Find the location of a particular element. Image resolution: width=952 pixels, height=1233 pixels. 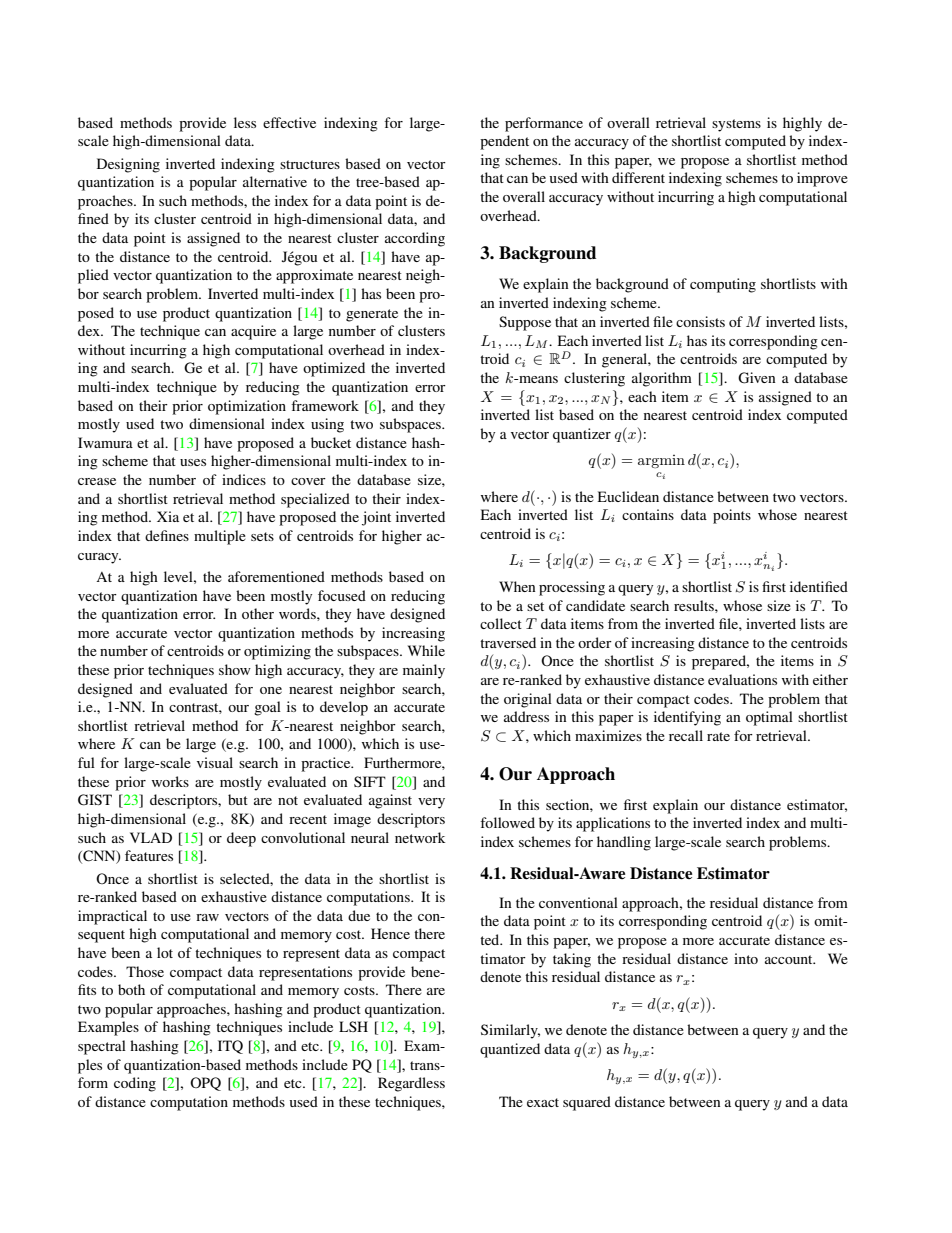

other is located at coordinates (258, 613).
